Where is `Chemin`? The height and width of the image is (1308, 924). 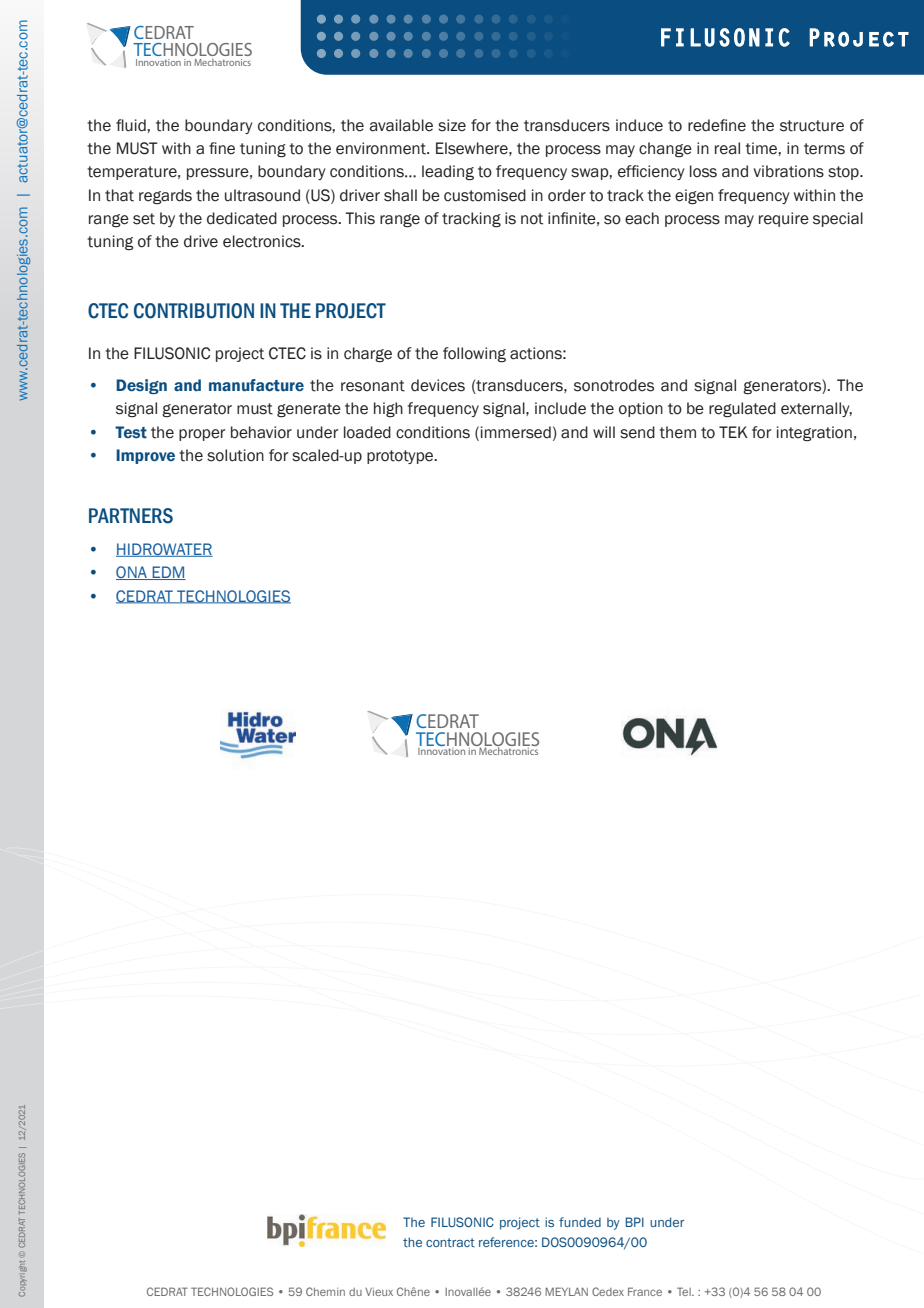
Chemin is located at coordinates (325, 1291).
